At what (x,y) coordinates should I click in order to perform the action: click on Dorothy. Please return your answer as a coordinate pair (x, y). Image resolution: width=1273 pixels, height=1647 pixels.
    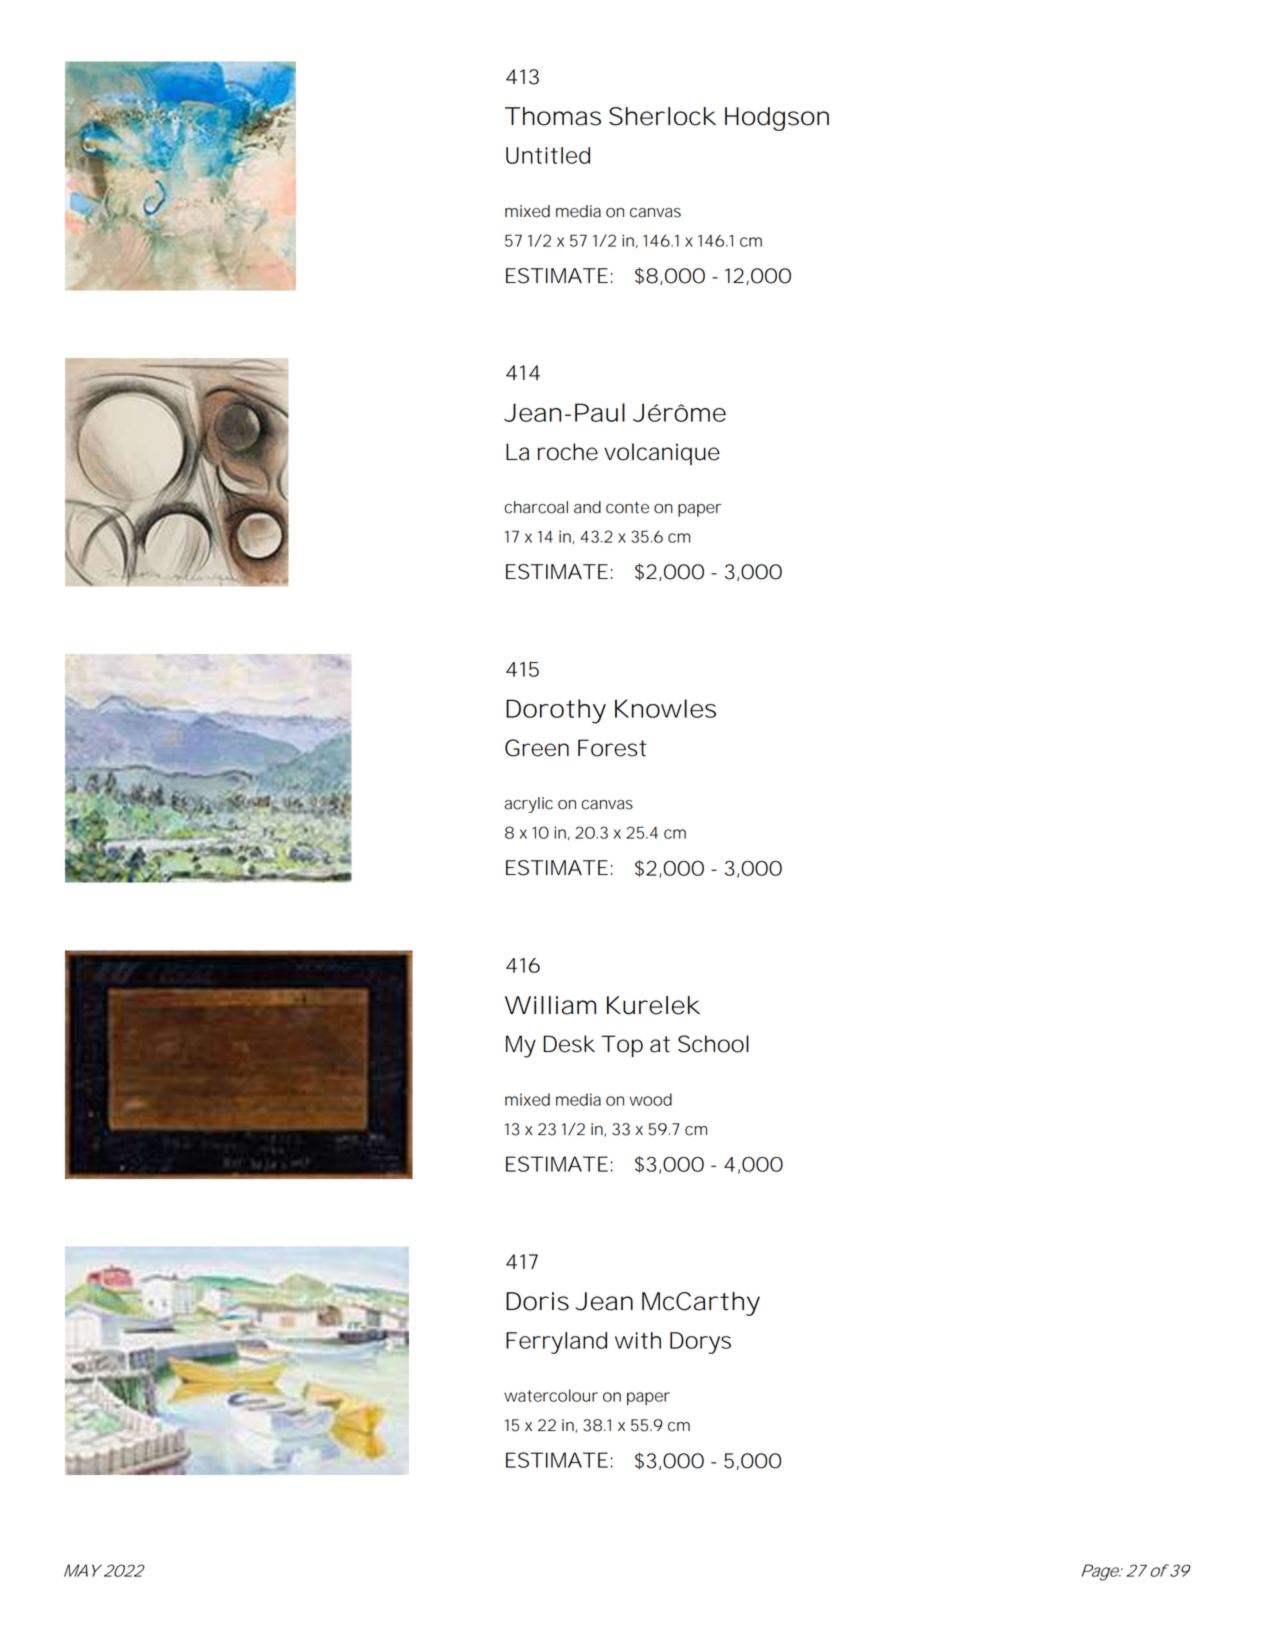
    Looking at the image, I should click on (556, 711).
